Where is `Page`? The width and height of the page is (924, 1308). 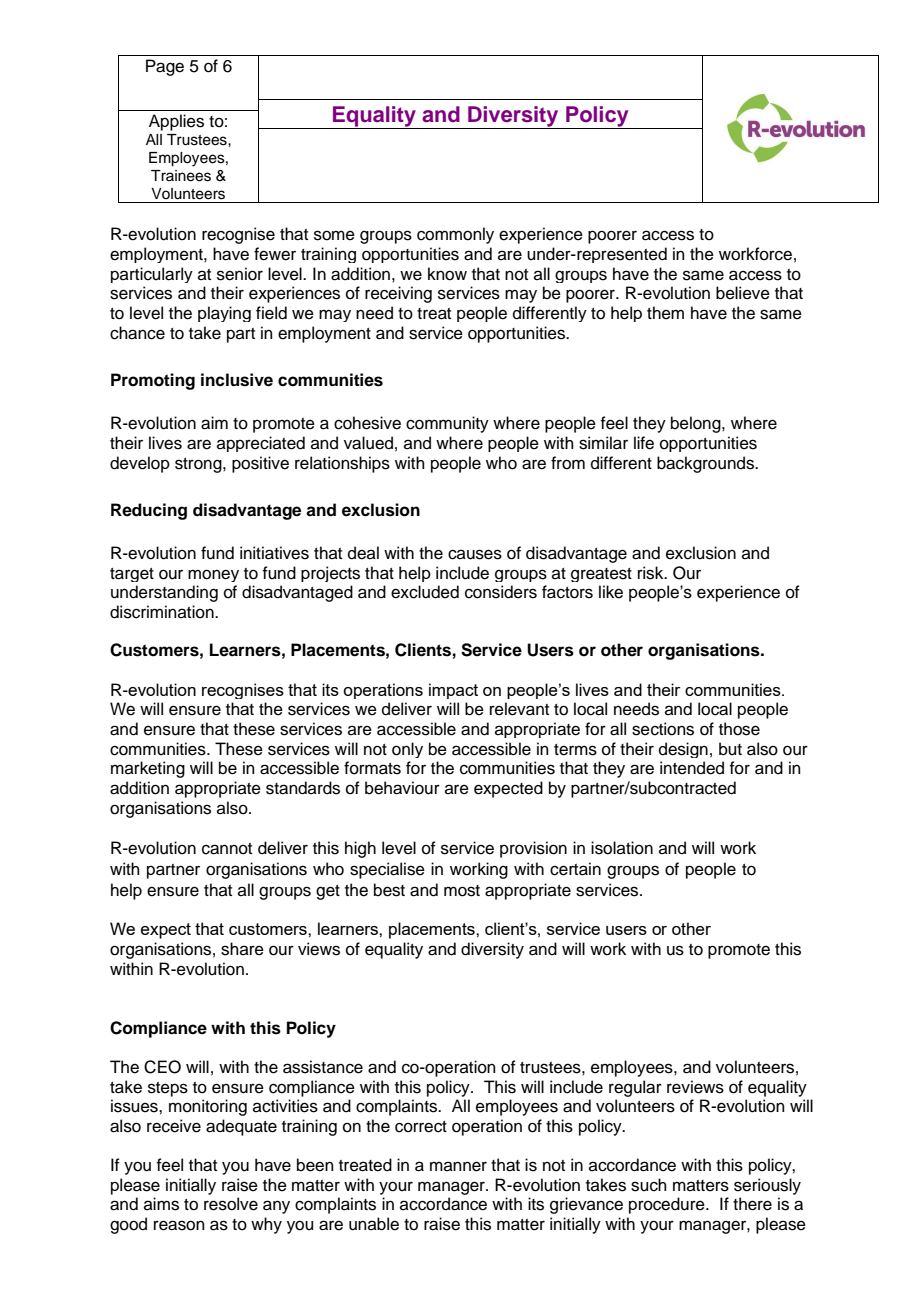 Page is located at coordinates (165, 67).
